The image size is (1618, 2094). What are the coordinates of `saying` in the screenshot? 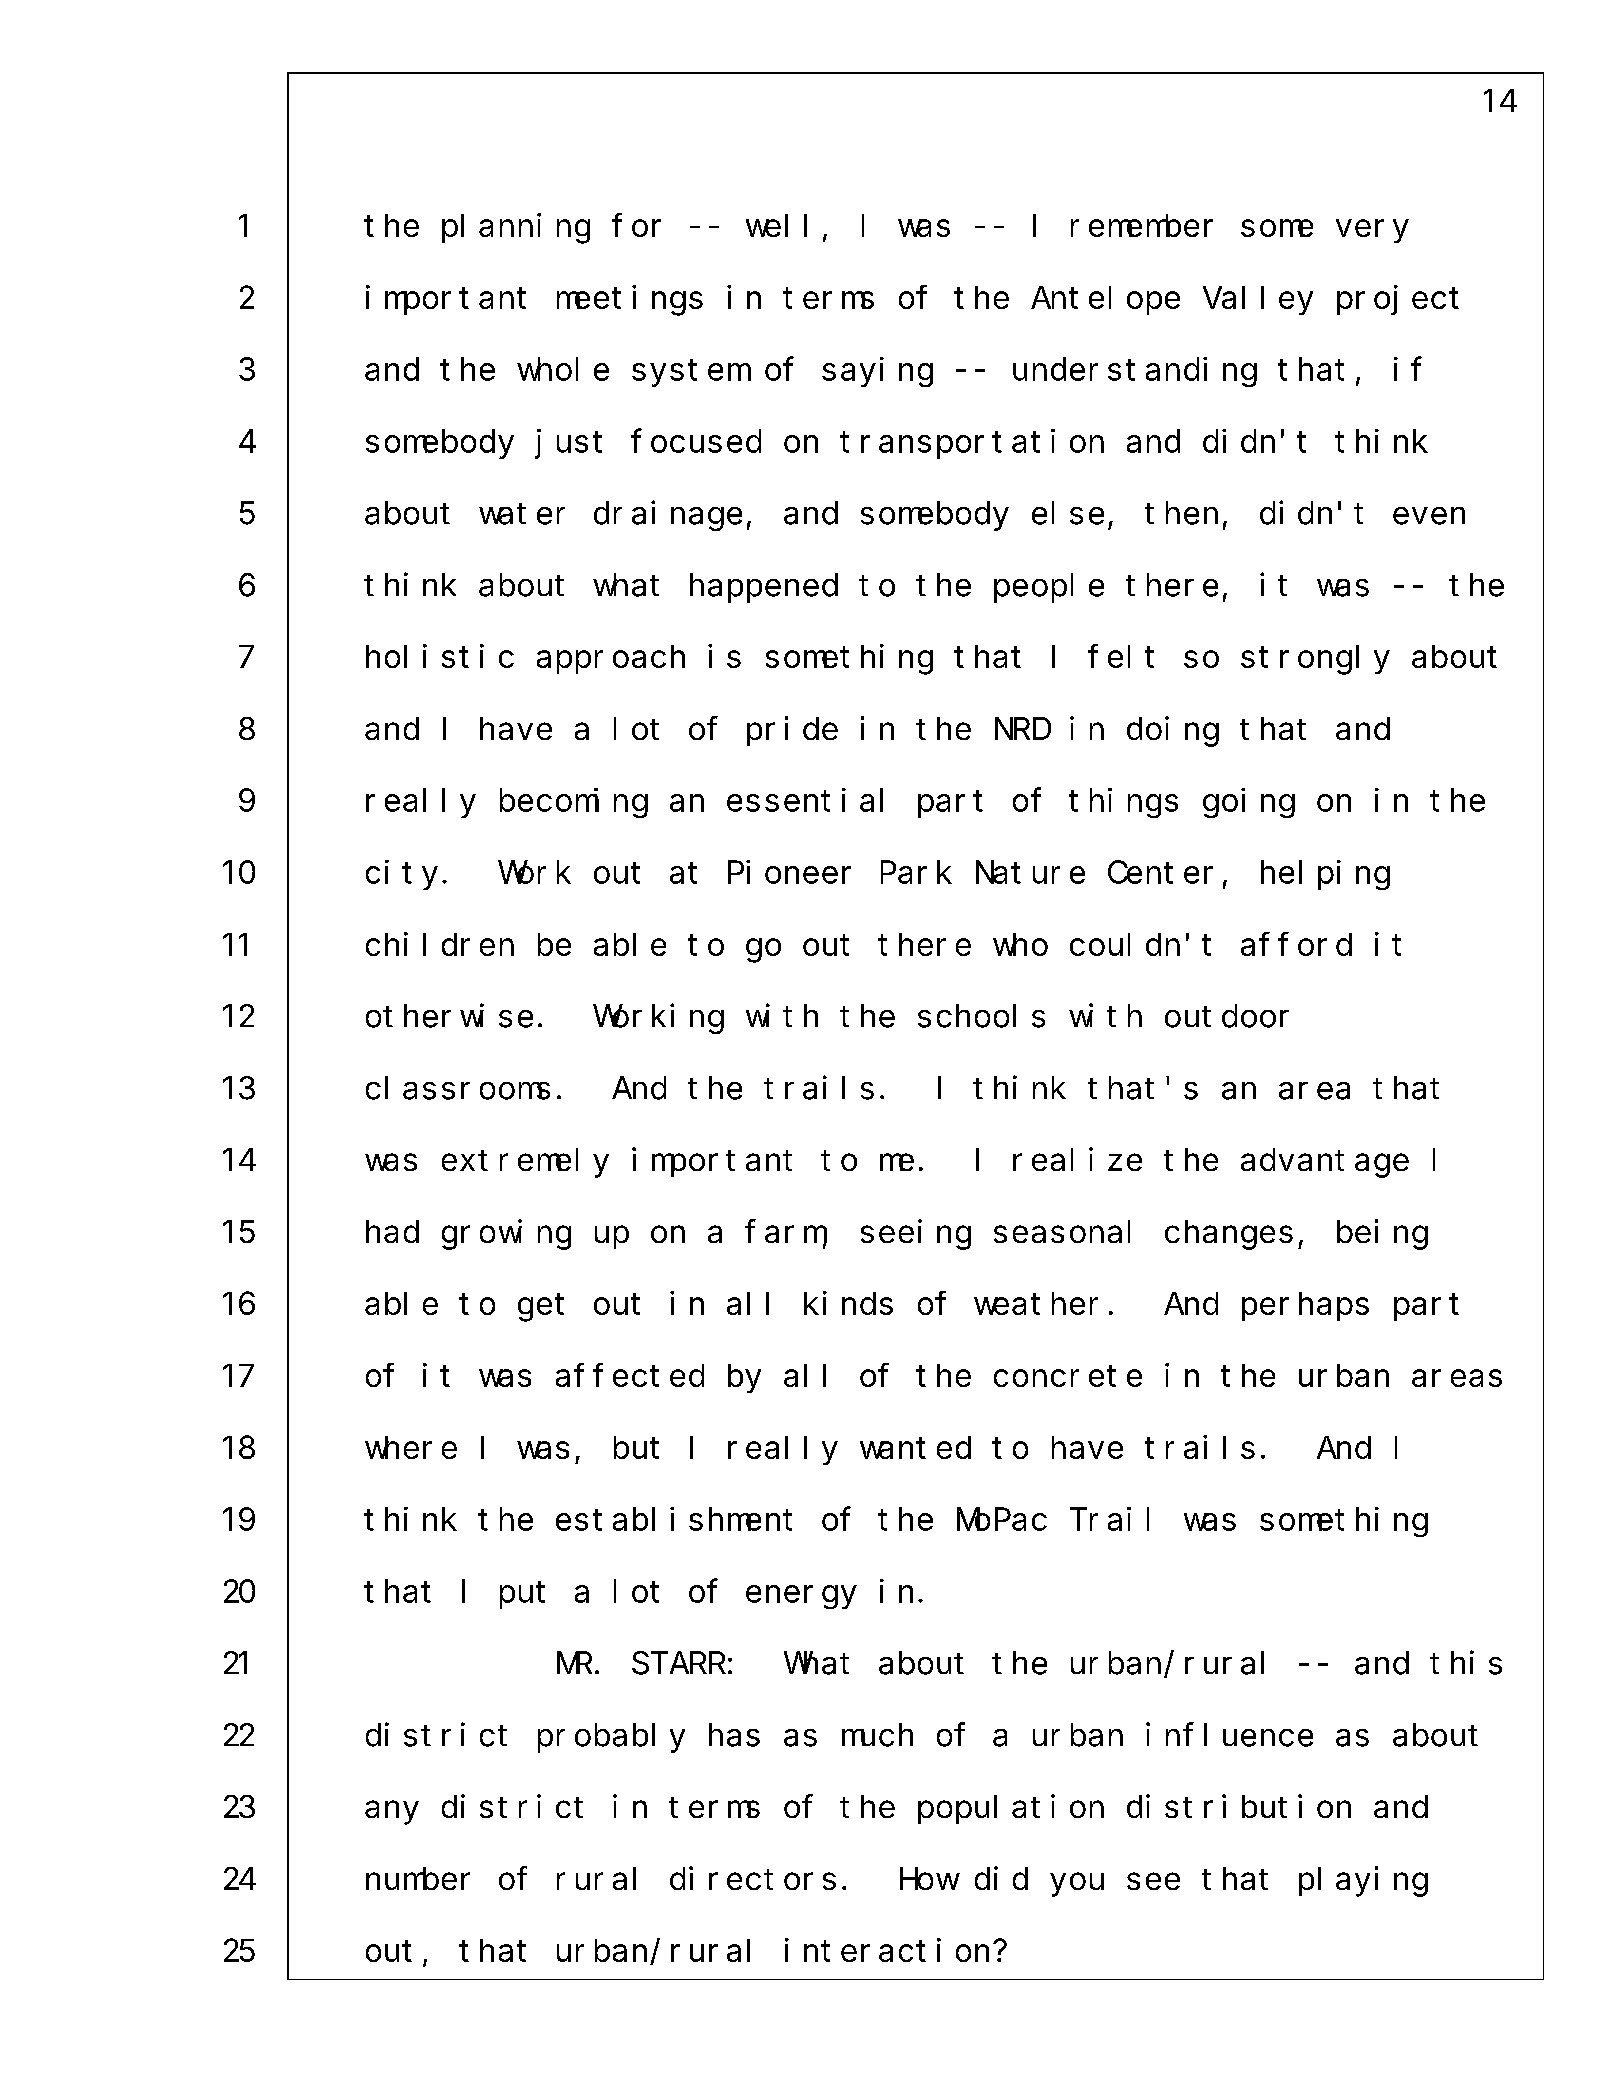 It's located at (877, 372).
